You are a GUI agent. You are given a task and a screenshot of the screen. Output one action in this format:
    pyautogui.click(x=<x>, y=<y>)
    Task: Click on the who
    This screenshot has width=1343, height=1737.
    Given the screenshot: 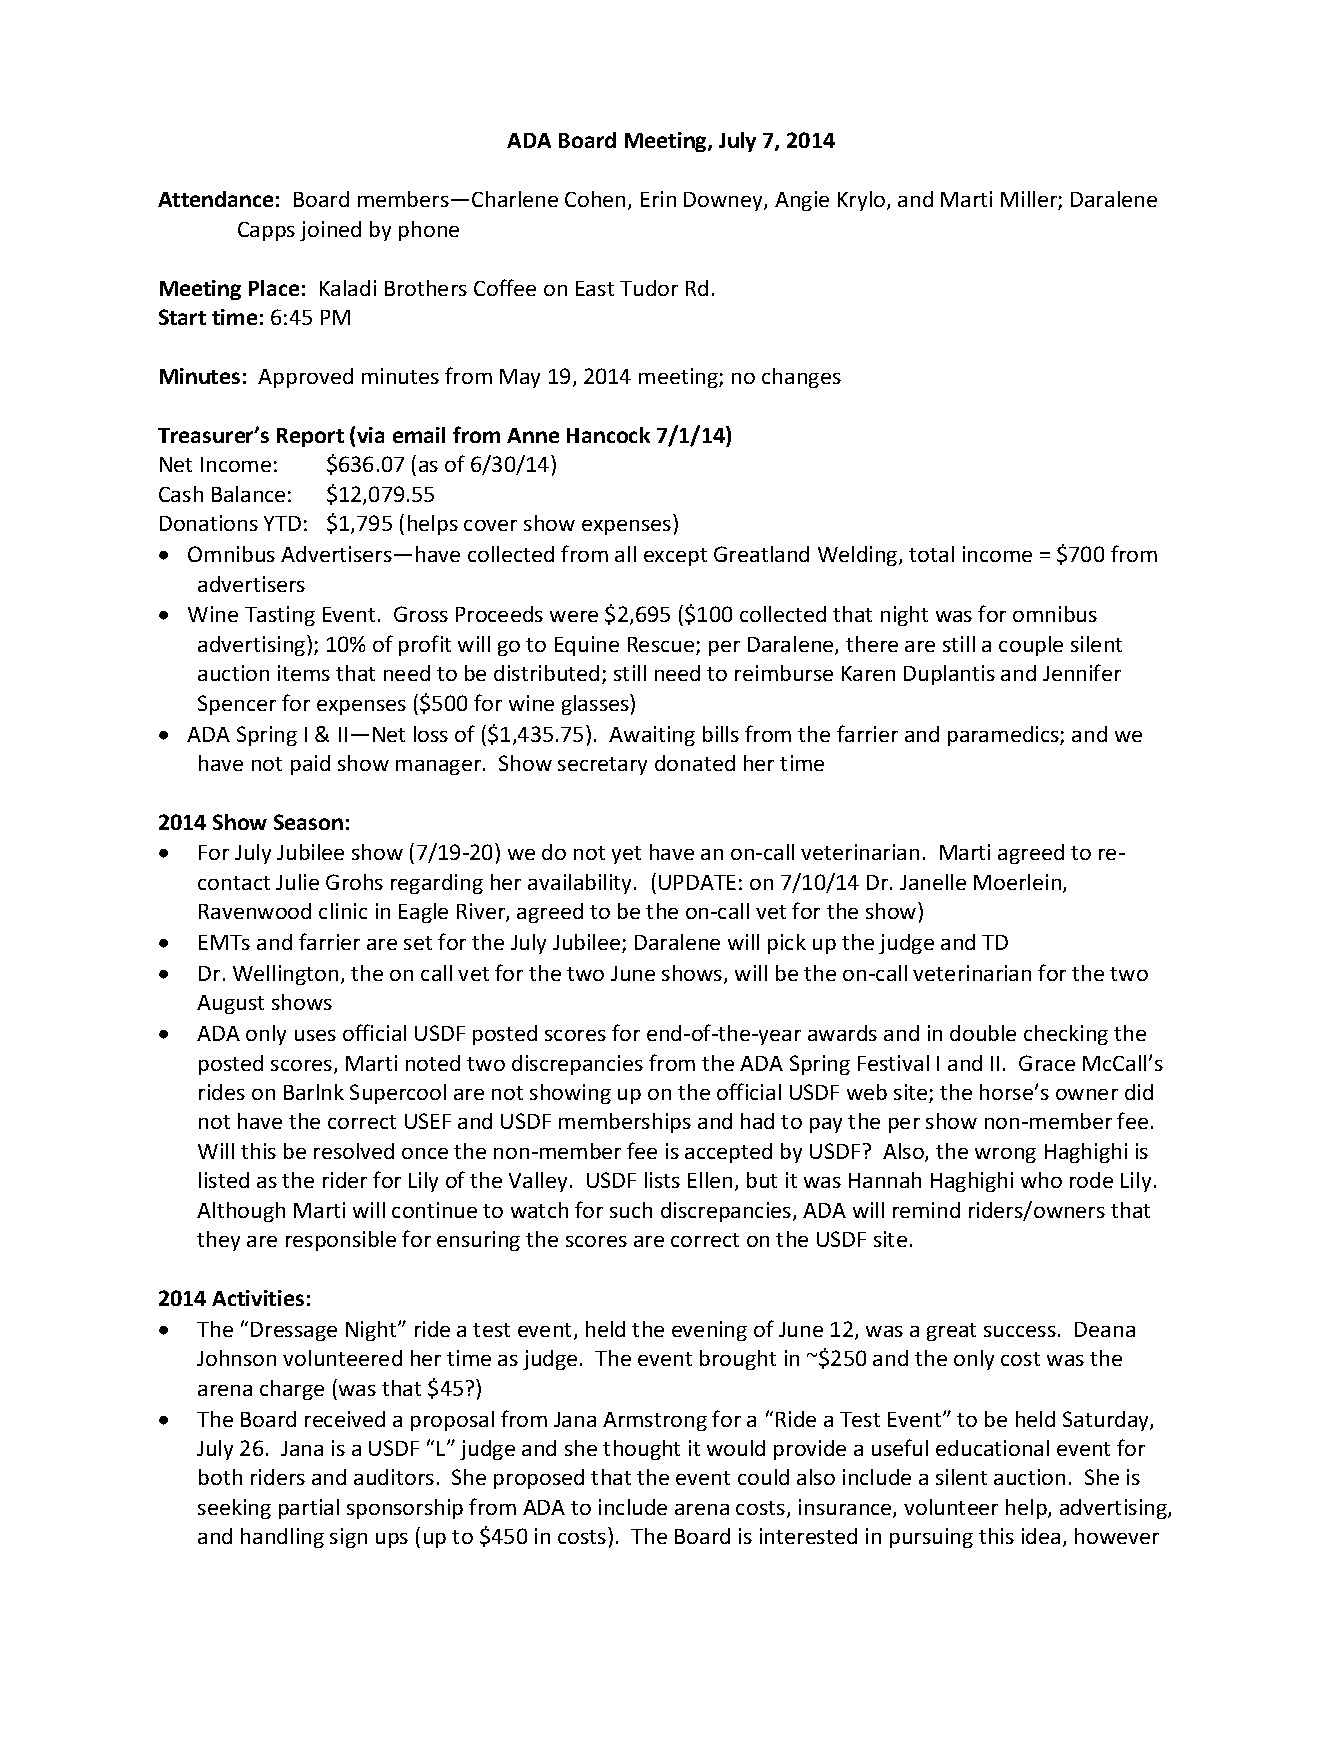 What is the action you would take?
    pyautogui.click(x=1041, y=1180)
